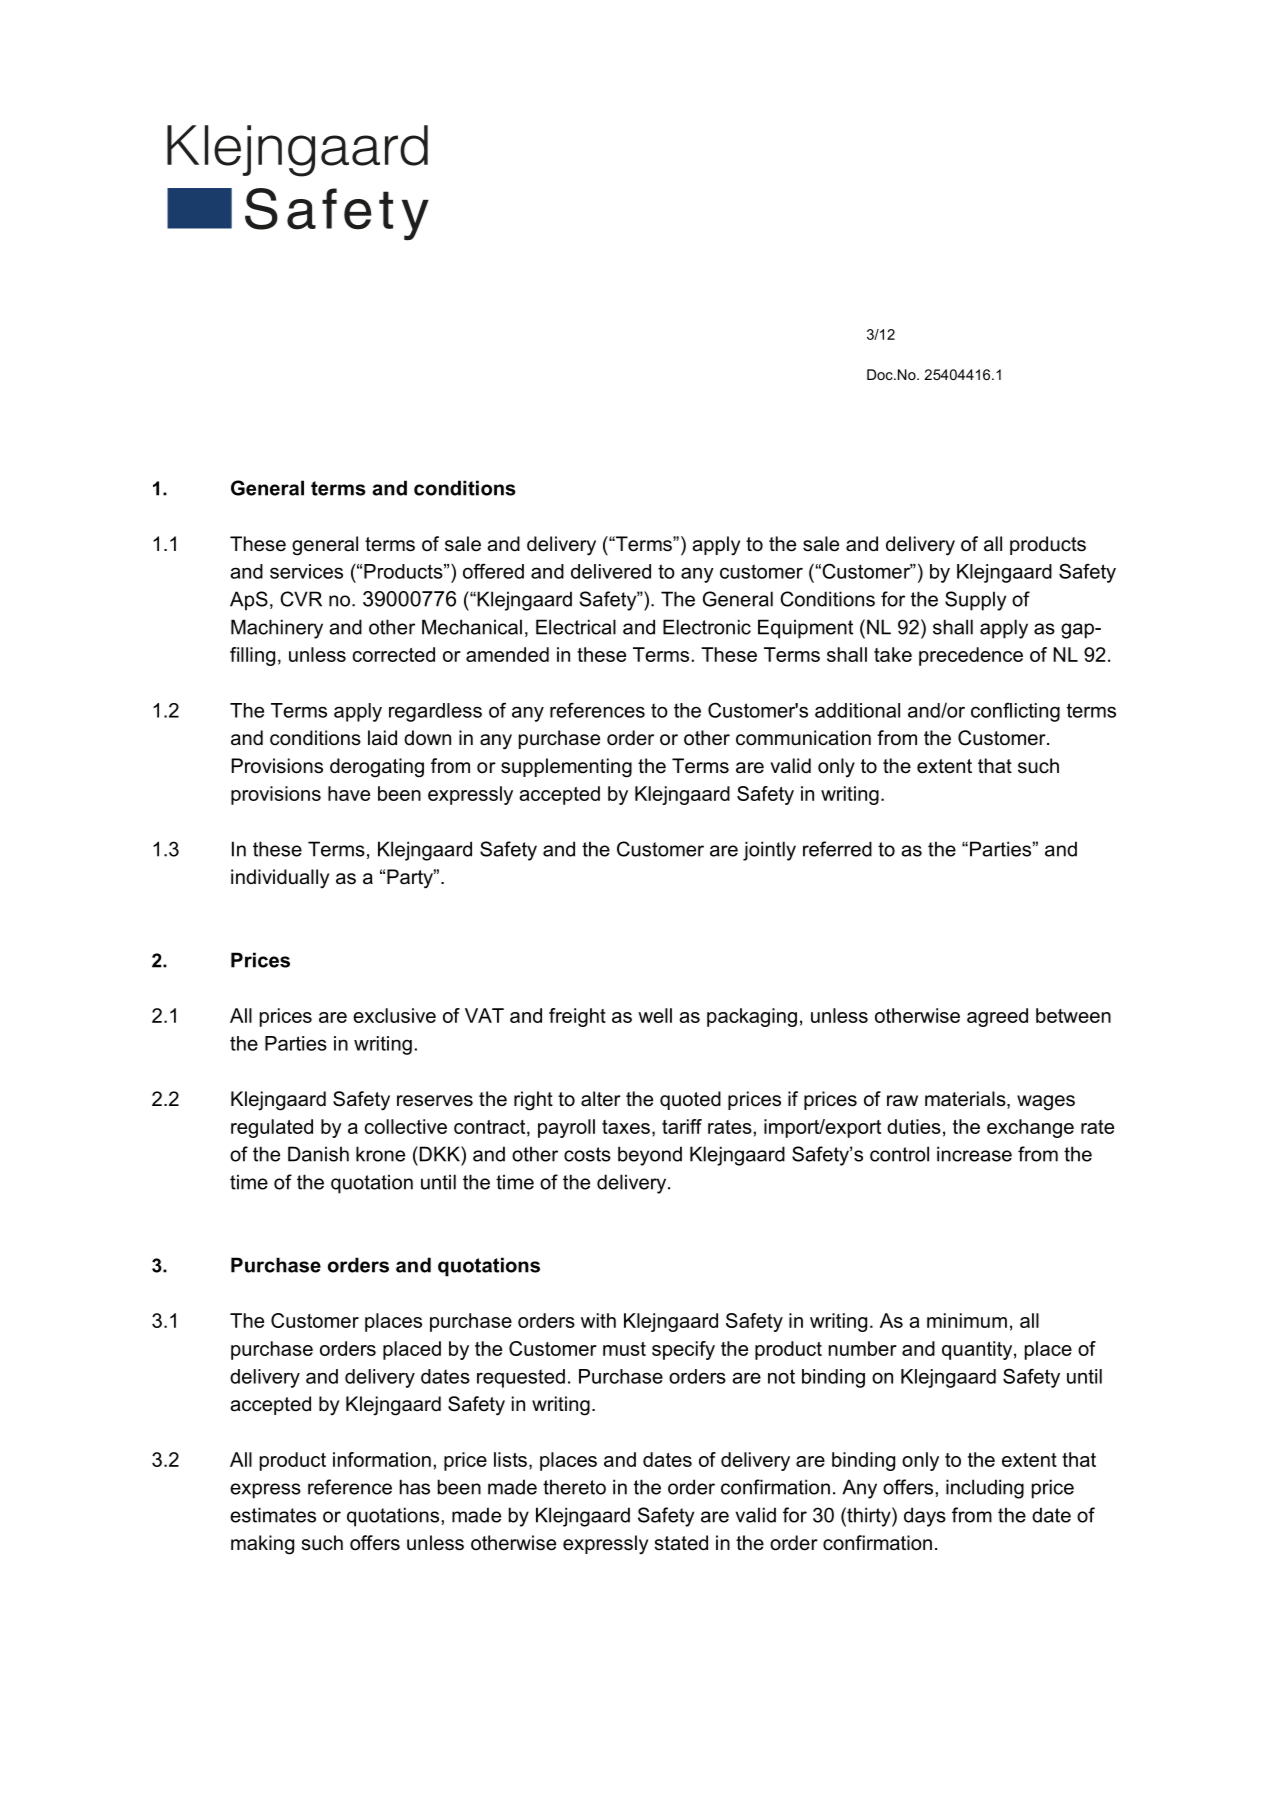 The height and width of the image is (1797, 1271). Describe the element at coordinates (975, 601) in the image. I see `Supply` at that location.
